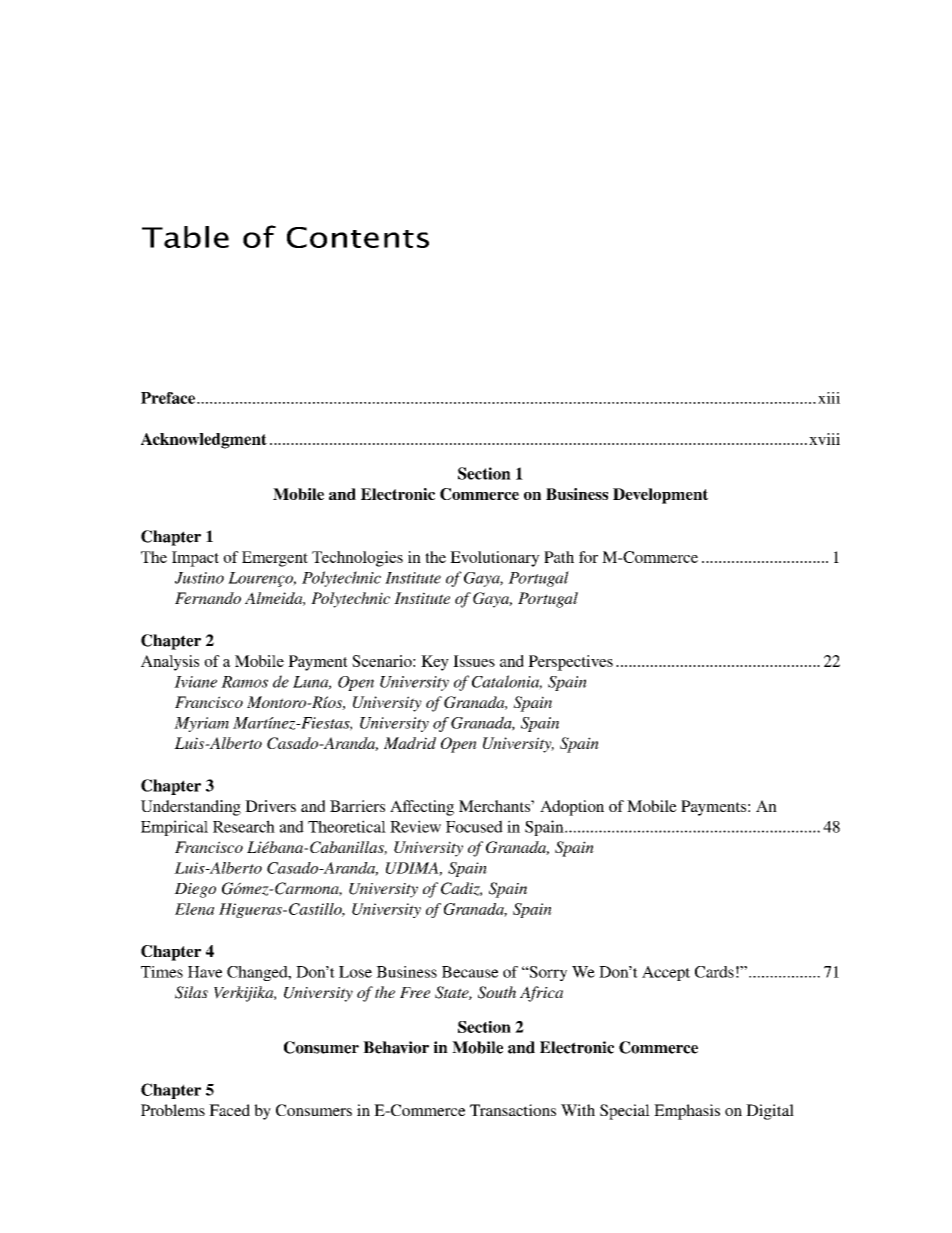 This page has height=1233, width=952. What do you see at coordinates (660, 496) in the page?
I see `Development` at bounding box center [660, 496].
